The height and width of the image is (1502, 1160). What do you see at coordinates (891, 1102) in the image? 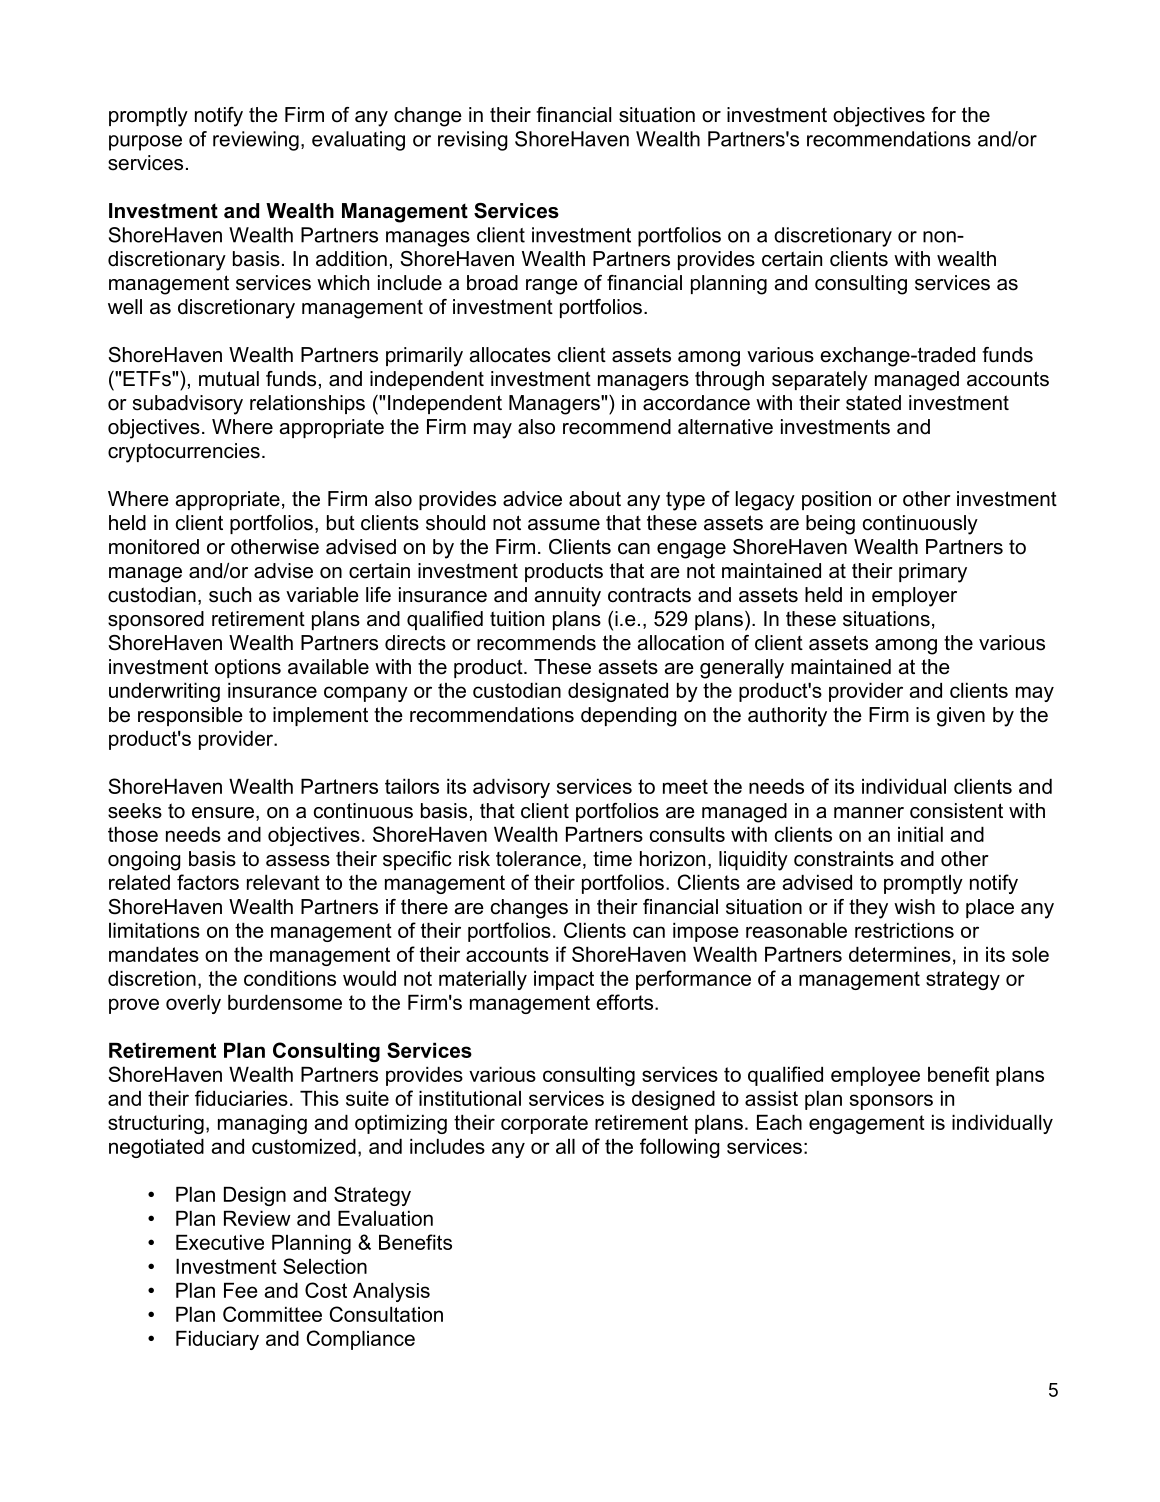
I see `sponsors` at bounding box center [891, 1102].
